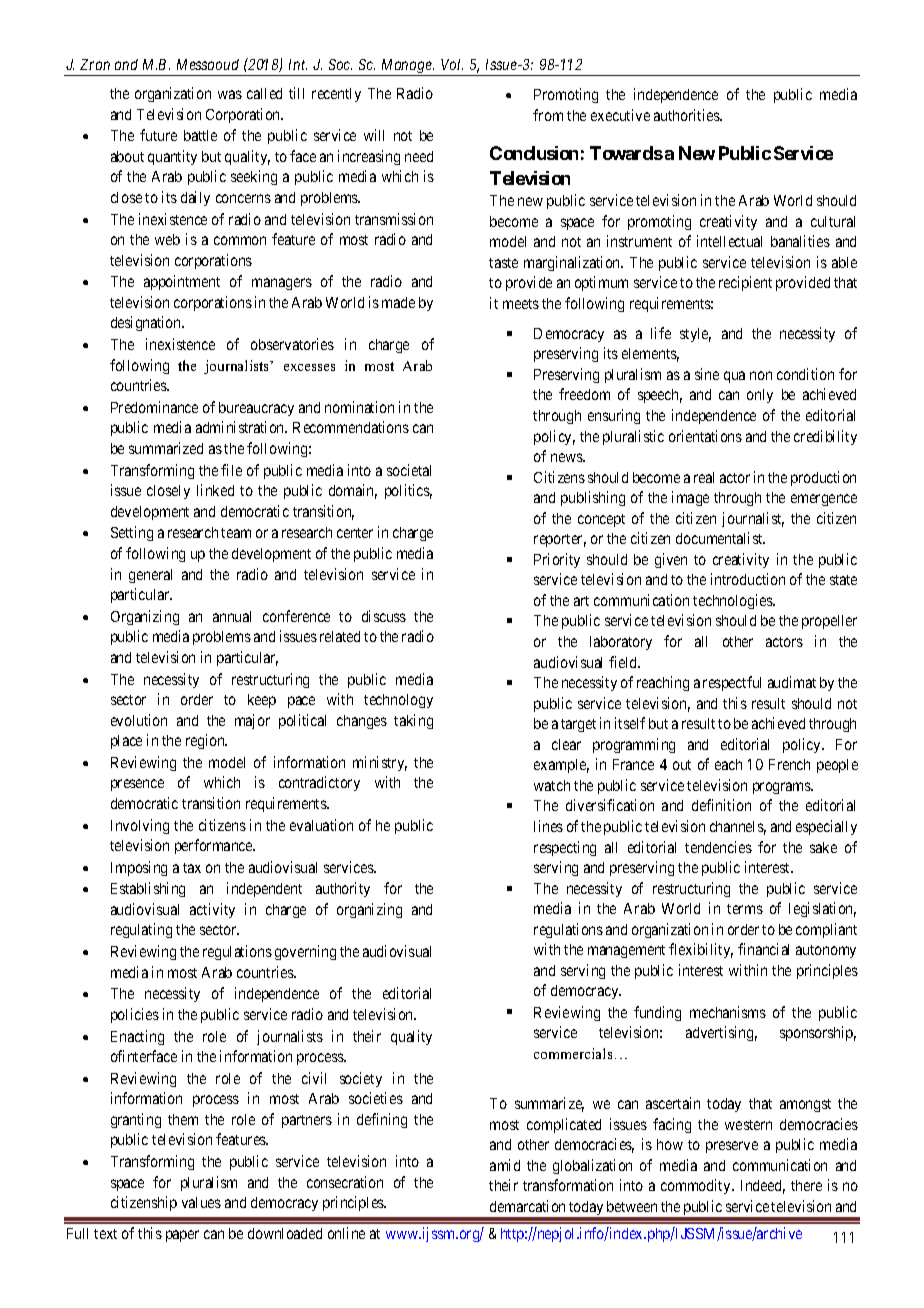 The height and width of the screenshot is (1308, 924). I want to click on values, so click(201, 1202).
